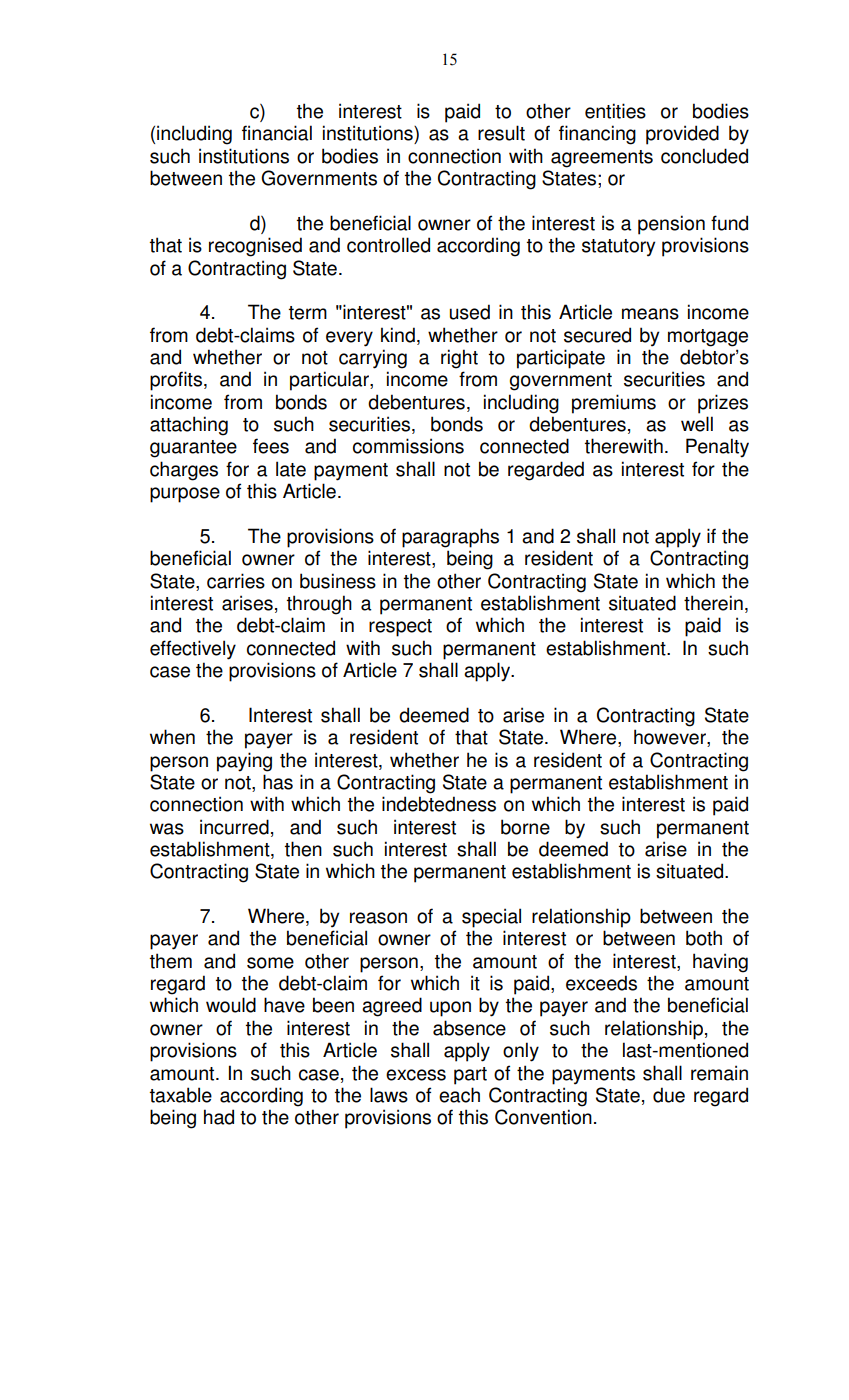 The height and width of the page is (1400, 849). What do you see at coordinates (400, 628) in the page?
I see `respect` at bounding box center [400, 628].
